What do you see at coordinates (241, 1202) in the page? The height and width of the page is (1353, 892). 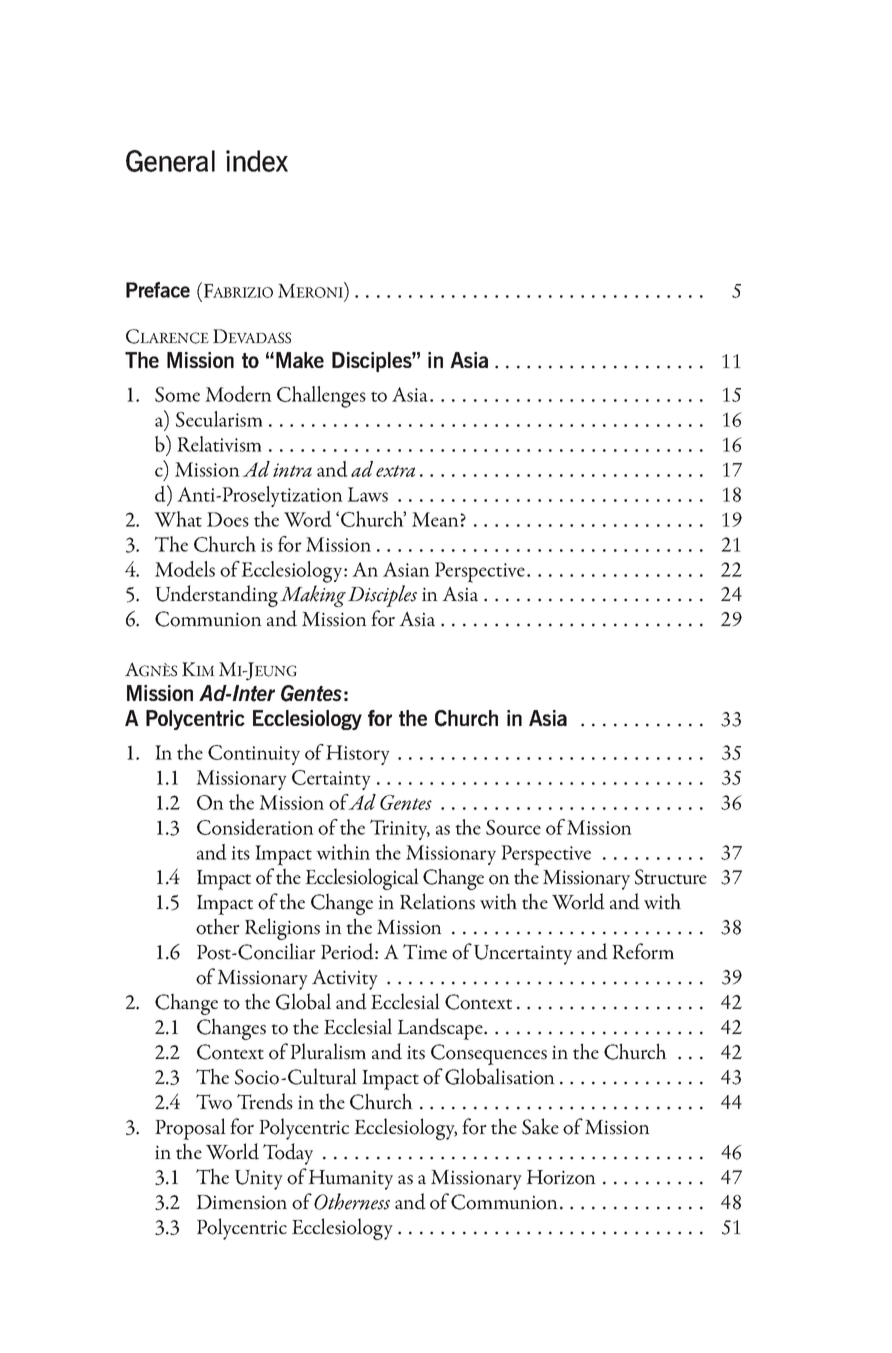 I see `Dimension` at bounding box center [241, 1202].
